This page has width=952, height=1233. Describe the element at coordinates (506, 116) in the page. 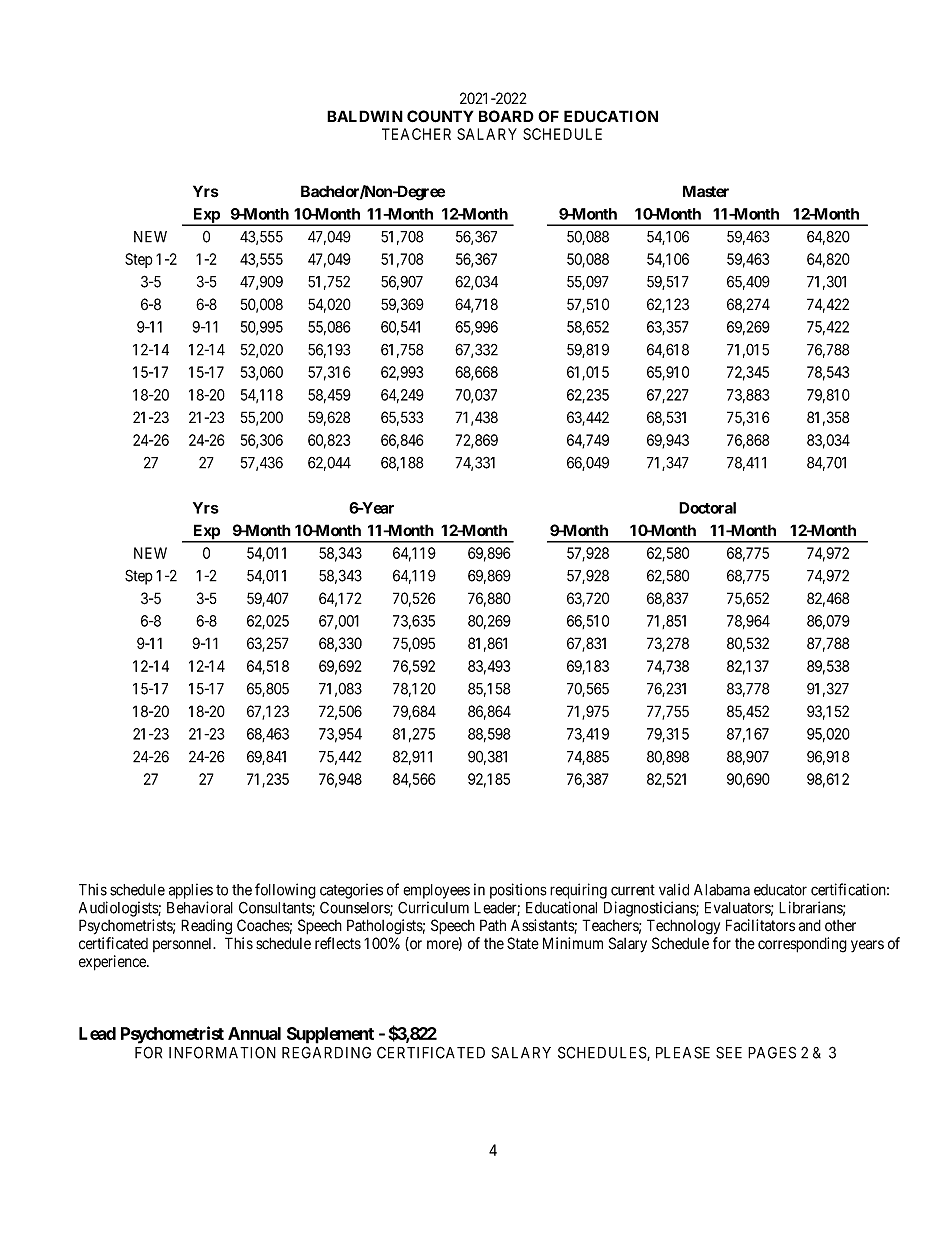

I see `BOARD` at that location.
